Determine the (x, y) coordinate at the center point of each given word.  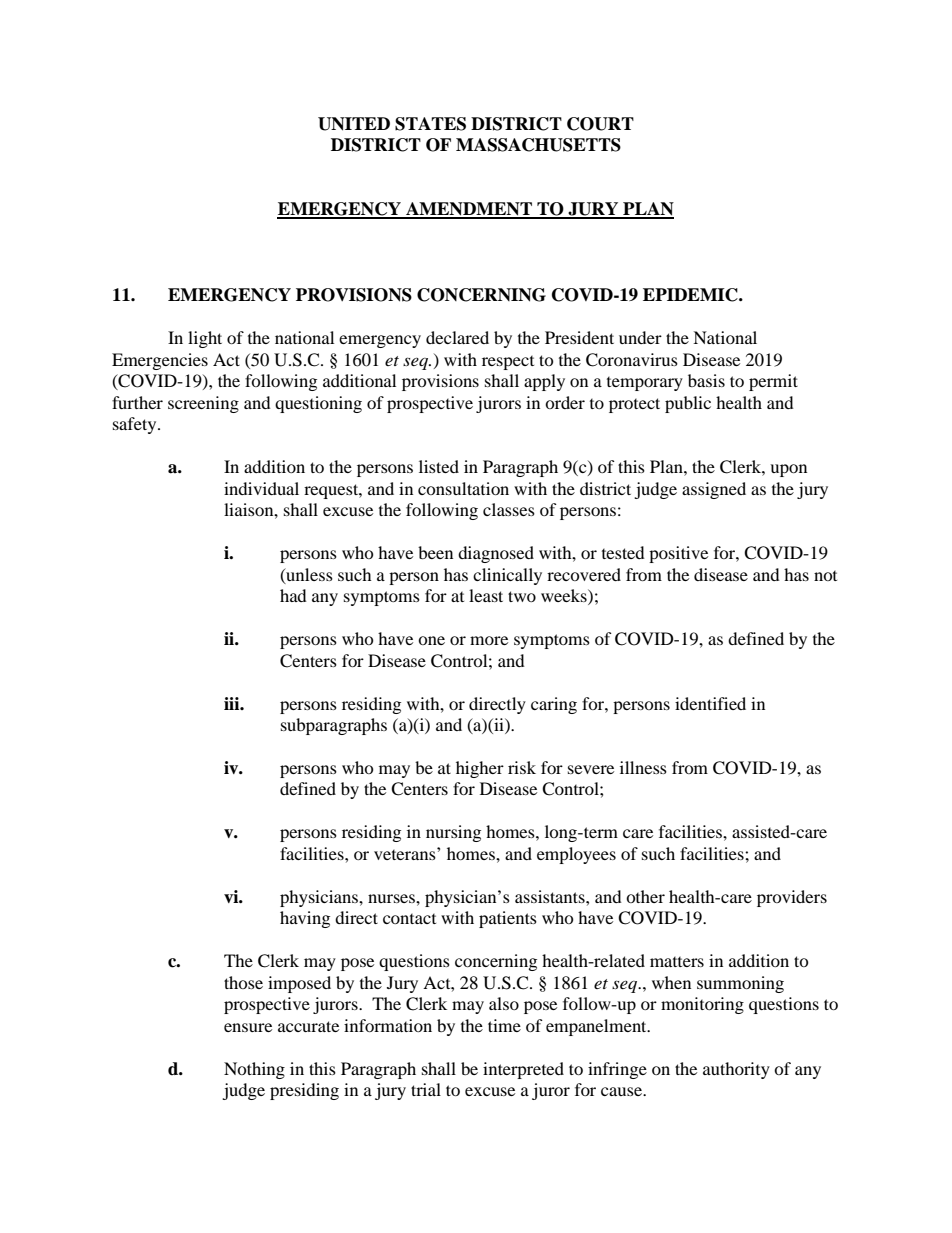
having (305, 919)
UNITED (354, 124)
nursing (453, 833)
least (486, 595)
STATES (430, 124)
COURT (600, 124)
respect (508, 363)
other (645, 896)
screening (203, 404)
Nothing (254, 1070)
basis (706, 380)
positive (678, 554)
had (293, 595)
